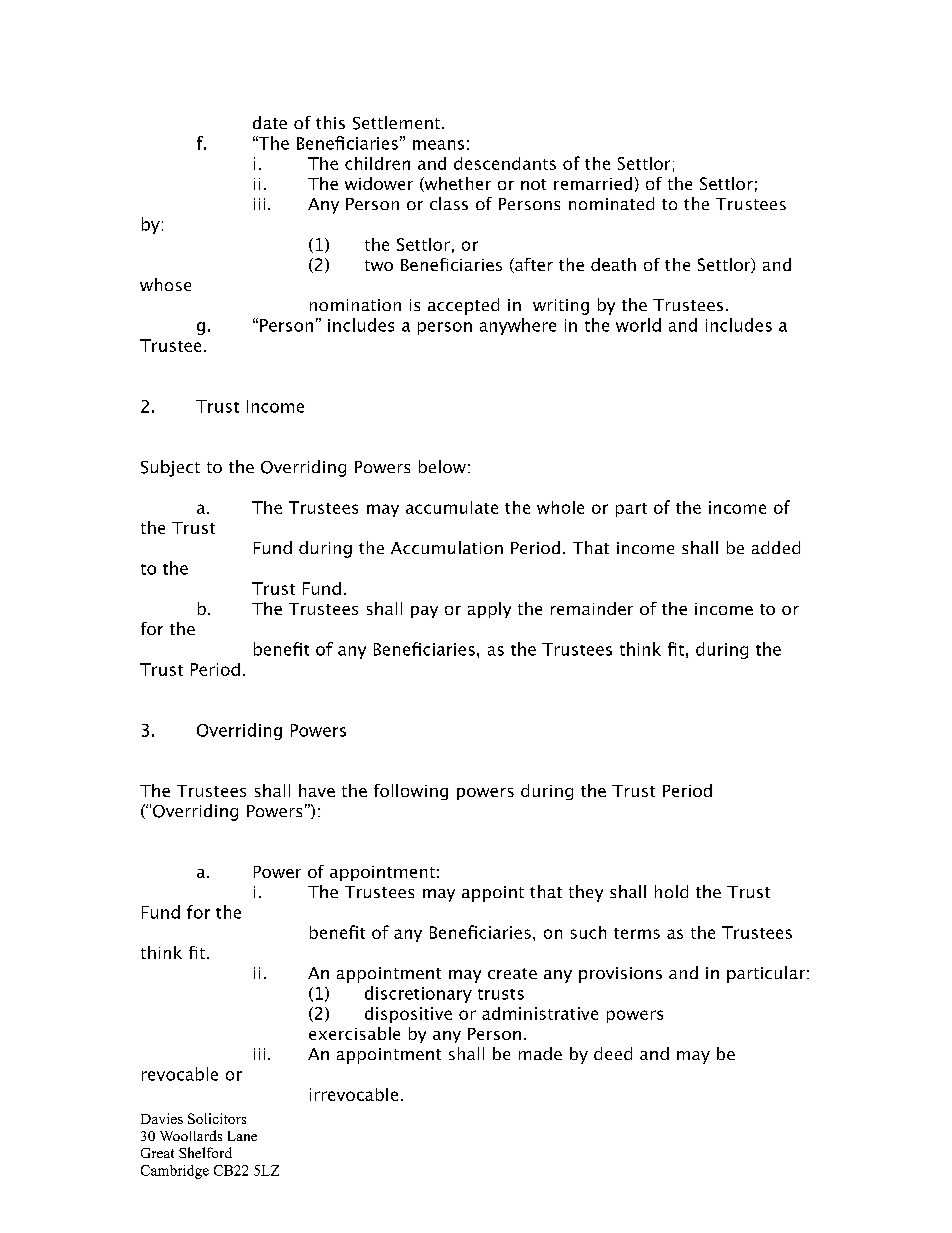  I want to click on below, so click(442, 466).
